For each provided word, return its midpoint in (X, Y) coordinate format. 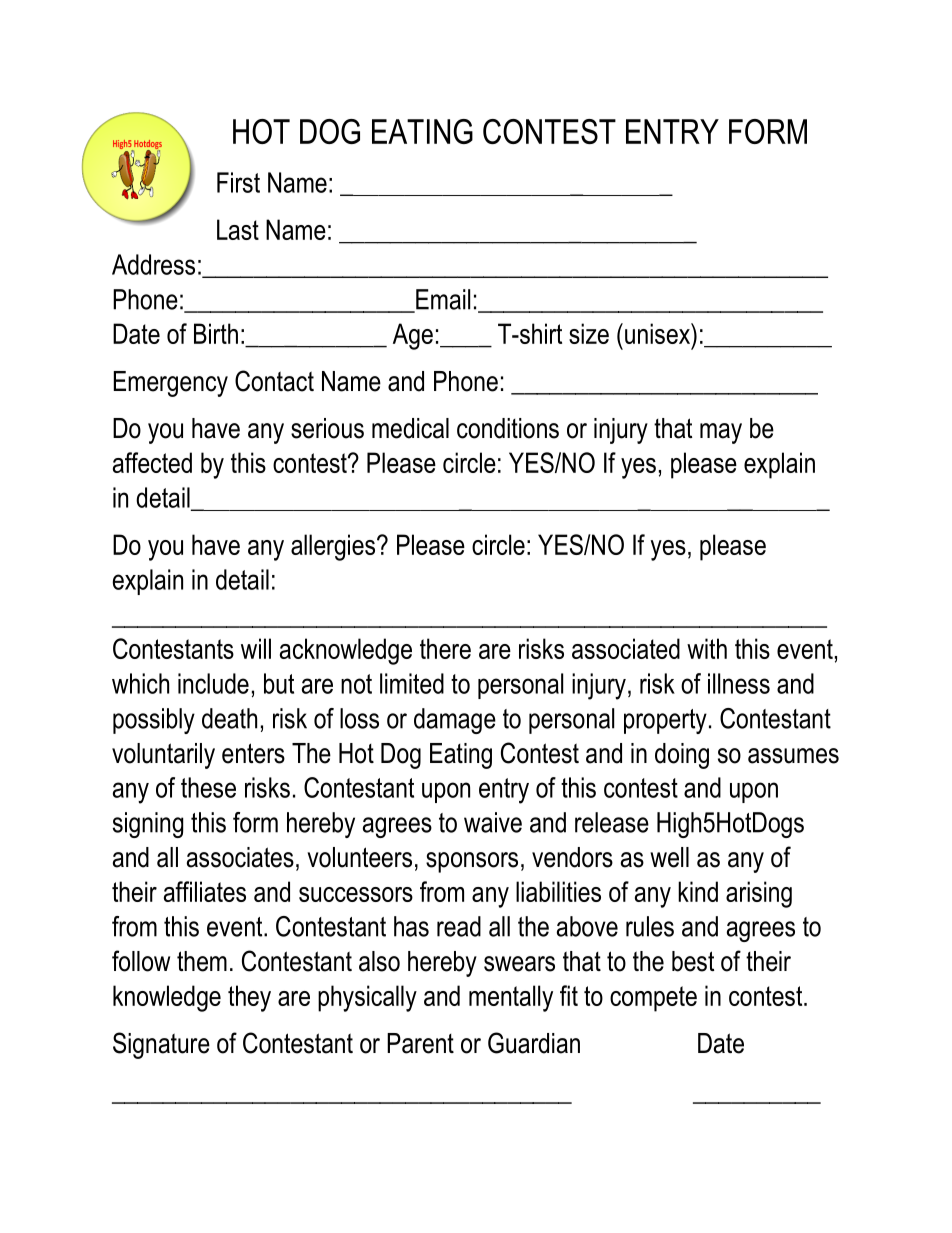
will (256, 648)
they (249, 998)
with (707, 648)
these (208, 787)
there (445, 648)
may (721, 433)
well (669, 857)
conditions (508, 428)
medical (410, 428)
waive (493, 822)
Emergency (171, 384)
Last (238, 229)
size (589, 333)
